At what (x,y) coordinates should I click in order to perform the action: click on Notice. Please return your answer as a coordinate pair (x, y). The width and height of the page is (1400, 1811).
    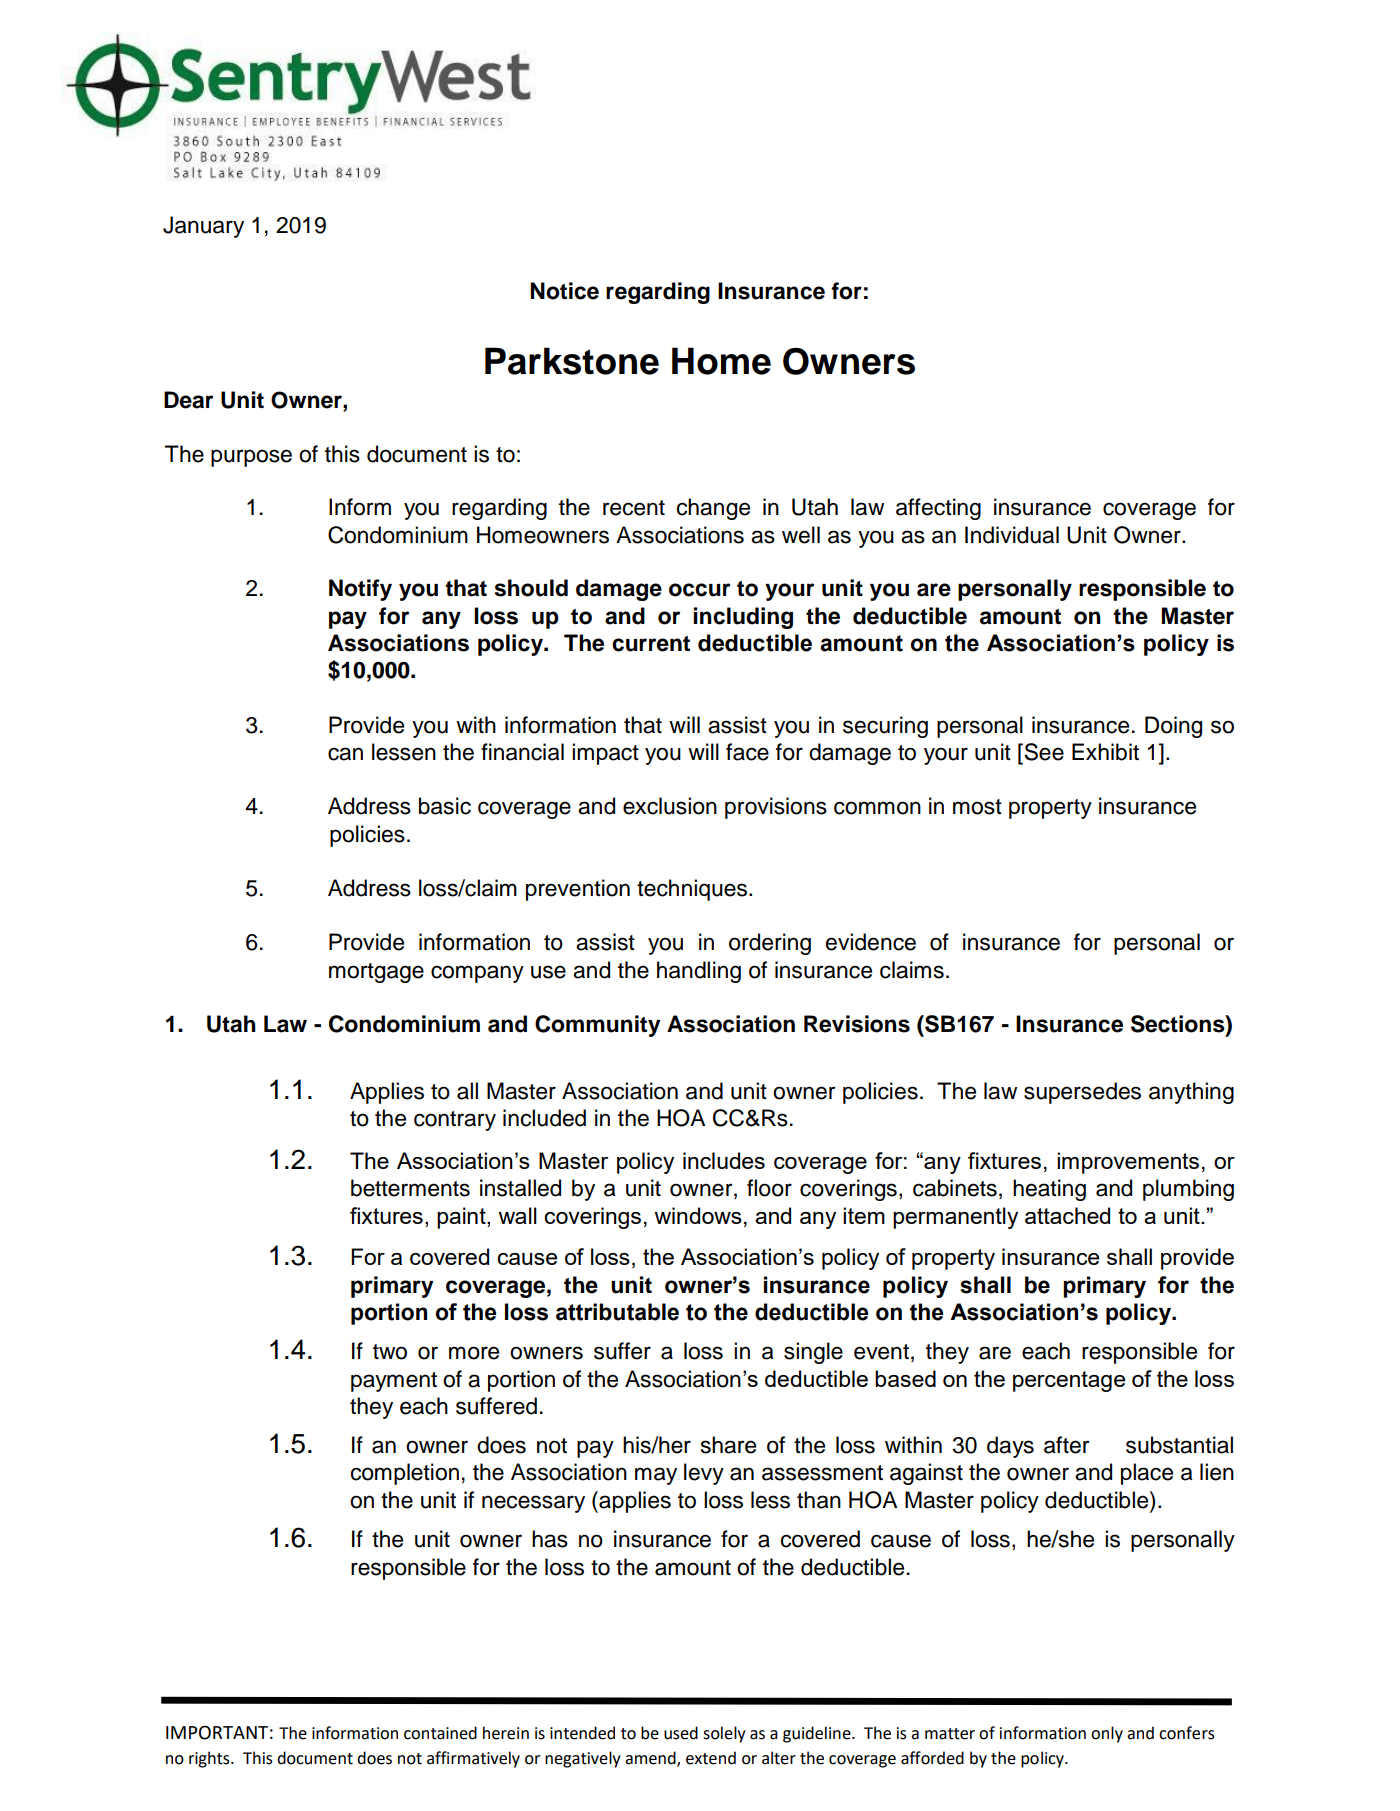
    Looking at the image, I should click on (564, 291).
